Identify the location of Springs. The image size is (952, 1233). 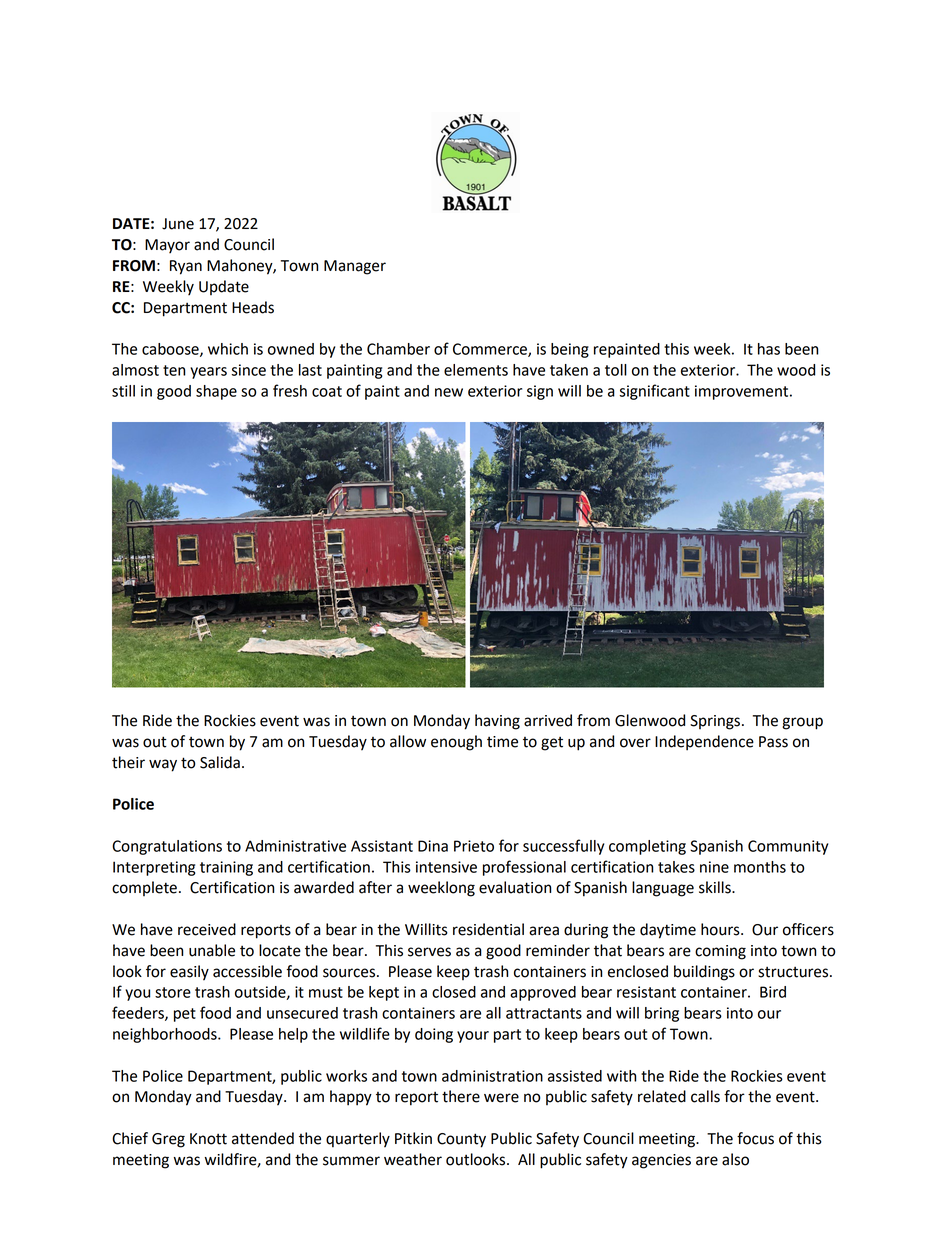
(715, 722).
